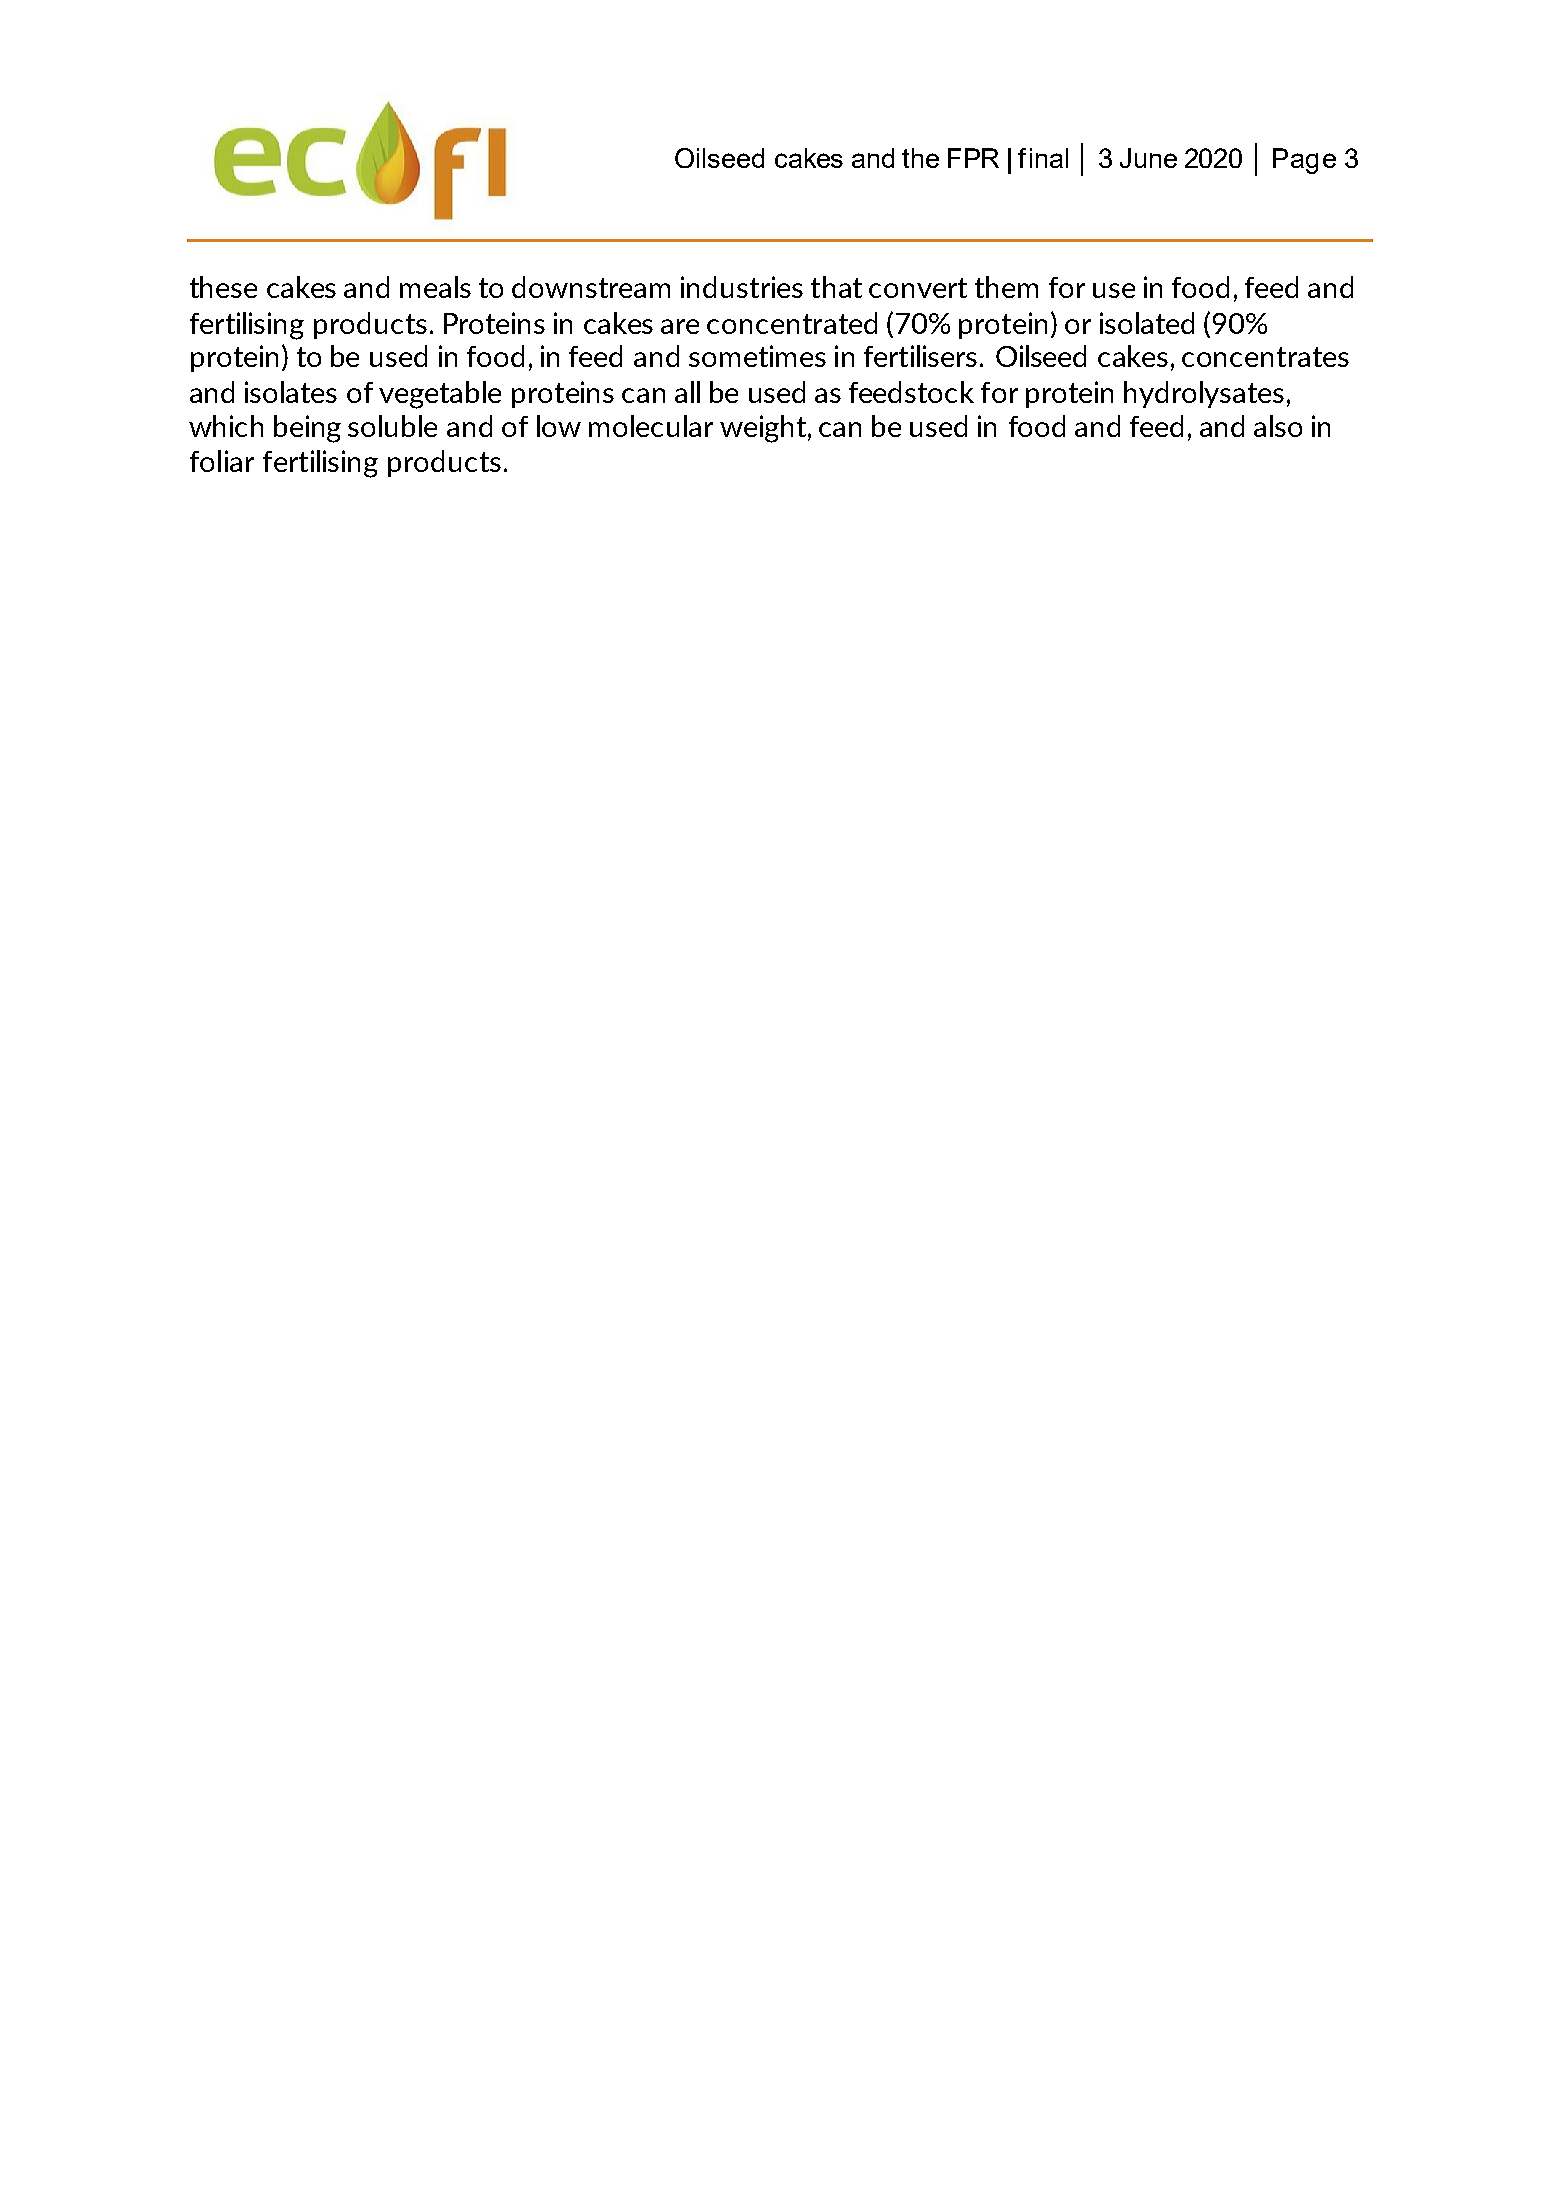  I want to click on FPR, so click(973, 158).
